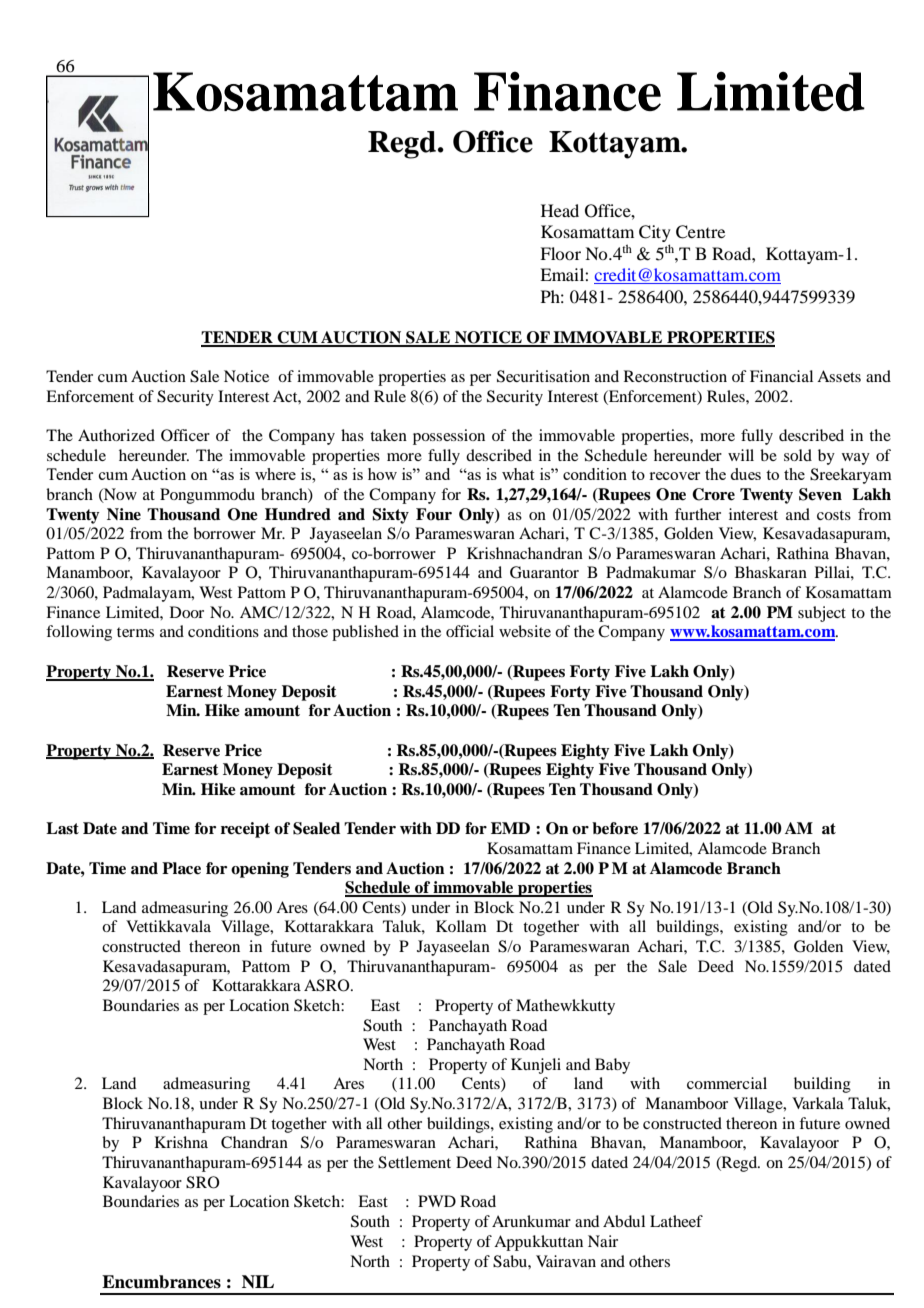  Describe the element at coordinates (434, 514) in the screenshot. I see `Four` at that location.
